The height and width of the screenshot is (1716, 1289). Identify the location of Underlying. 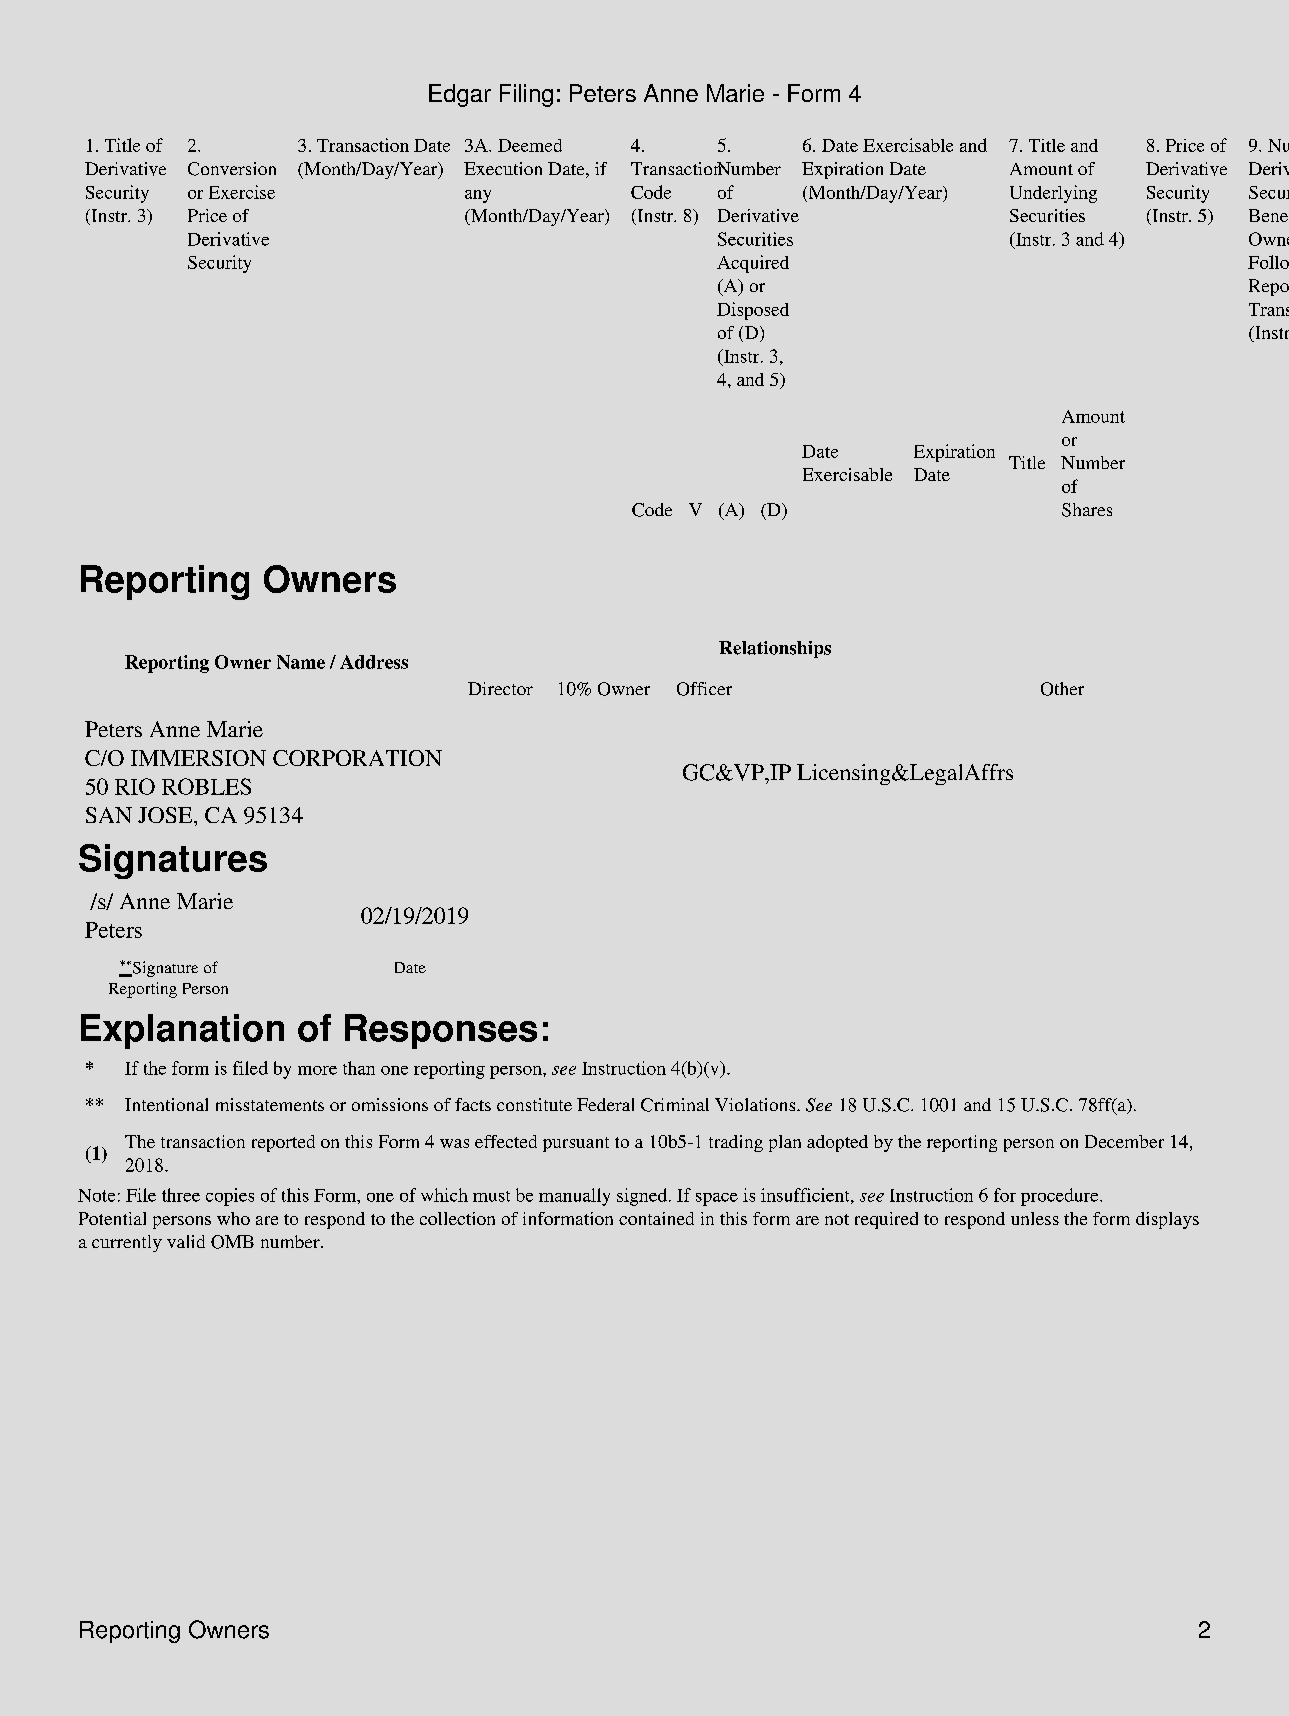
(1053, 194).
